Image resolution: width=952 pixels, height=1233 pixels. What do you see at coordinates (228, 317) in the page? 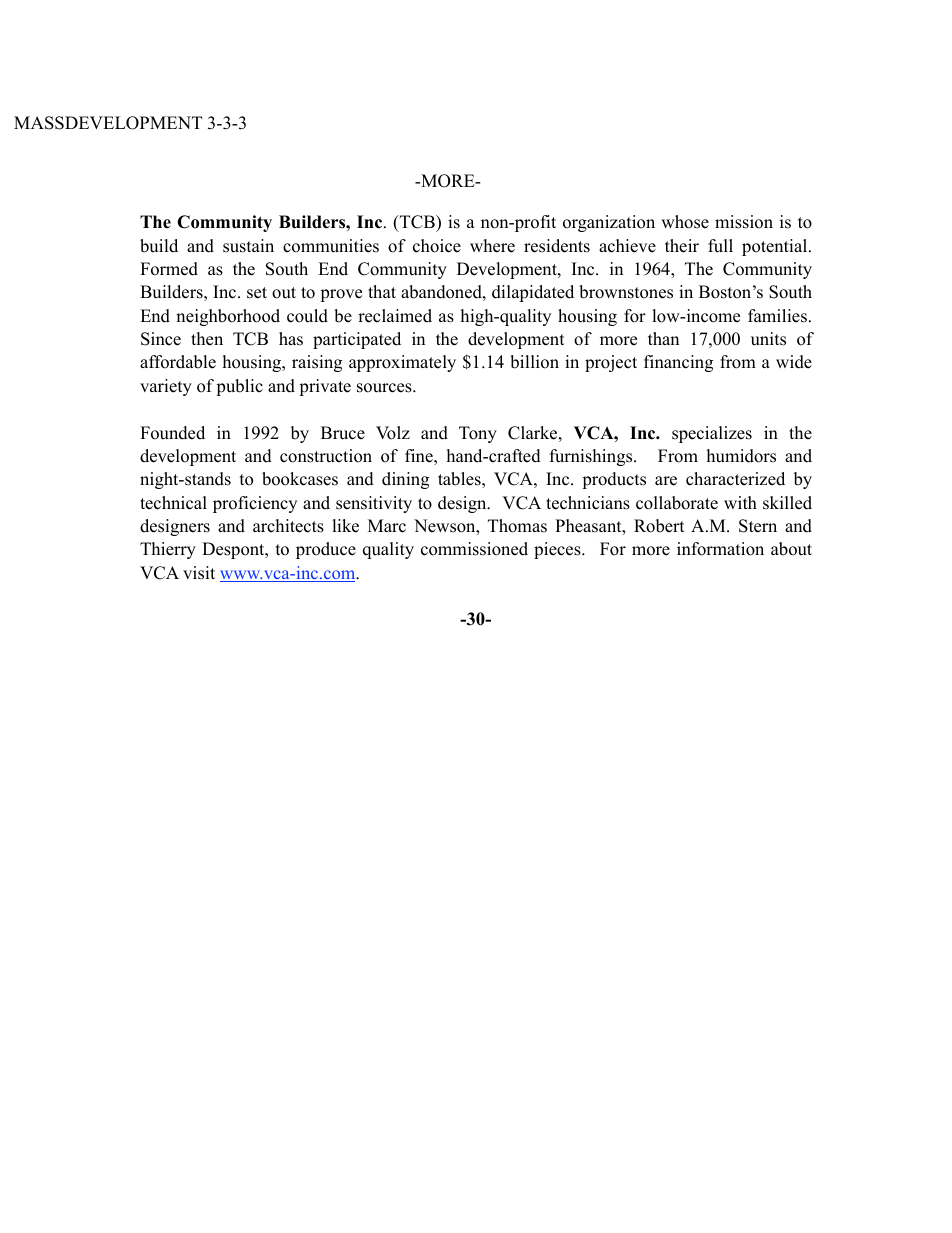
I see `neighborhood` at bounding box center [228, 317].
